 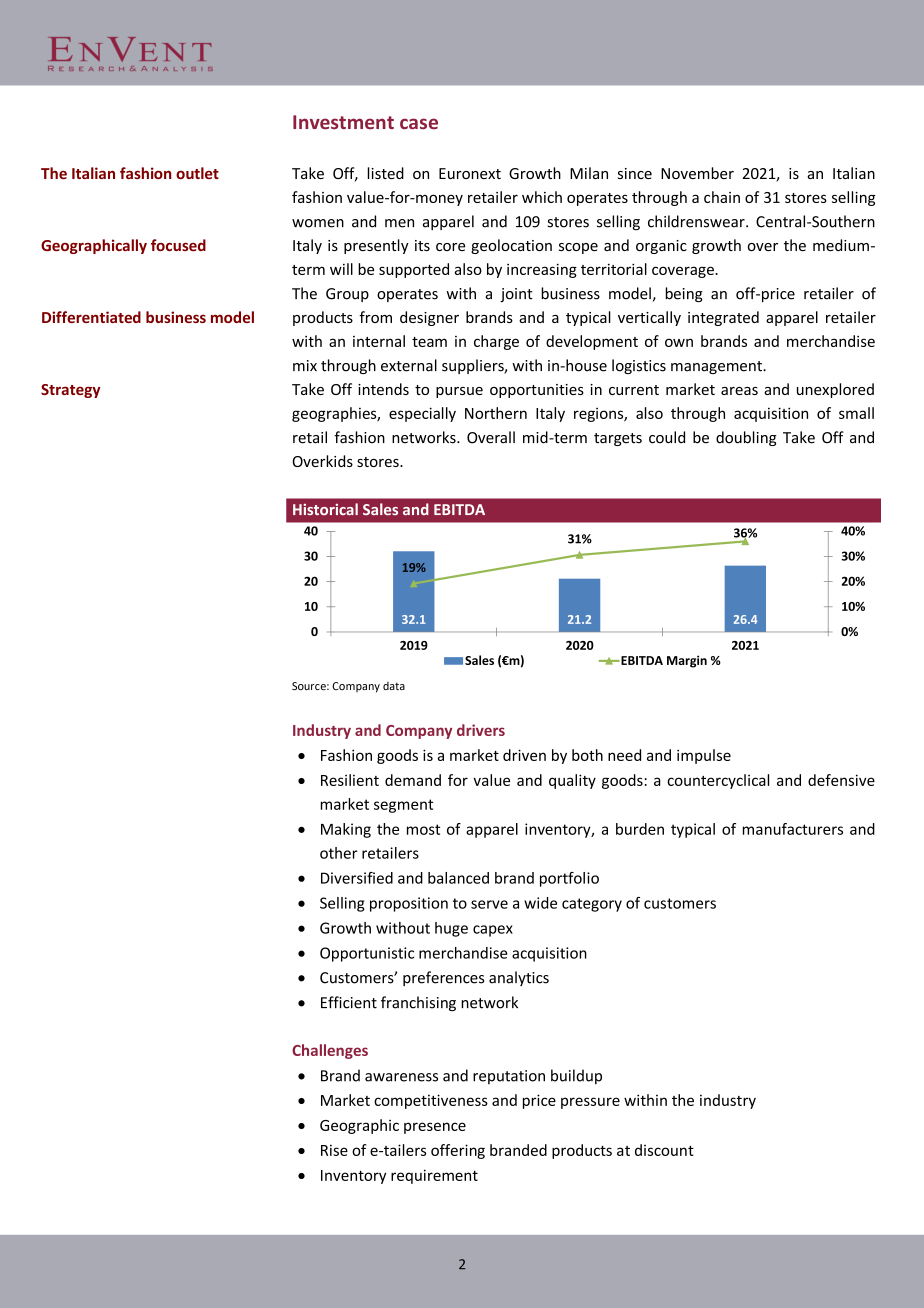 I want to click on outlet, so click(x=197, y=173).
